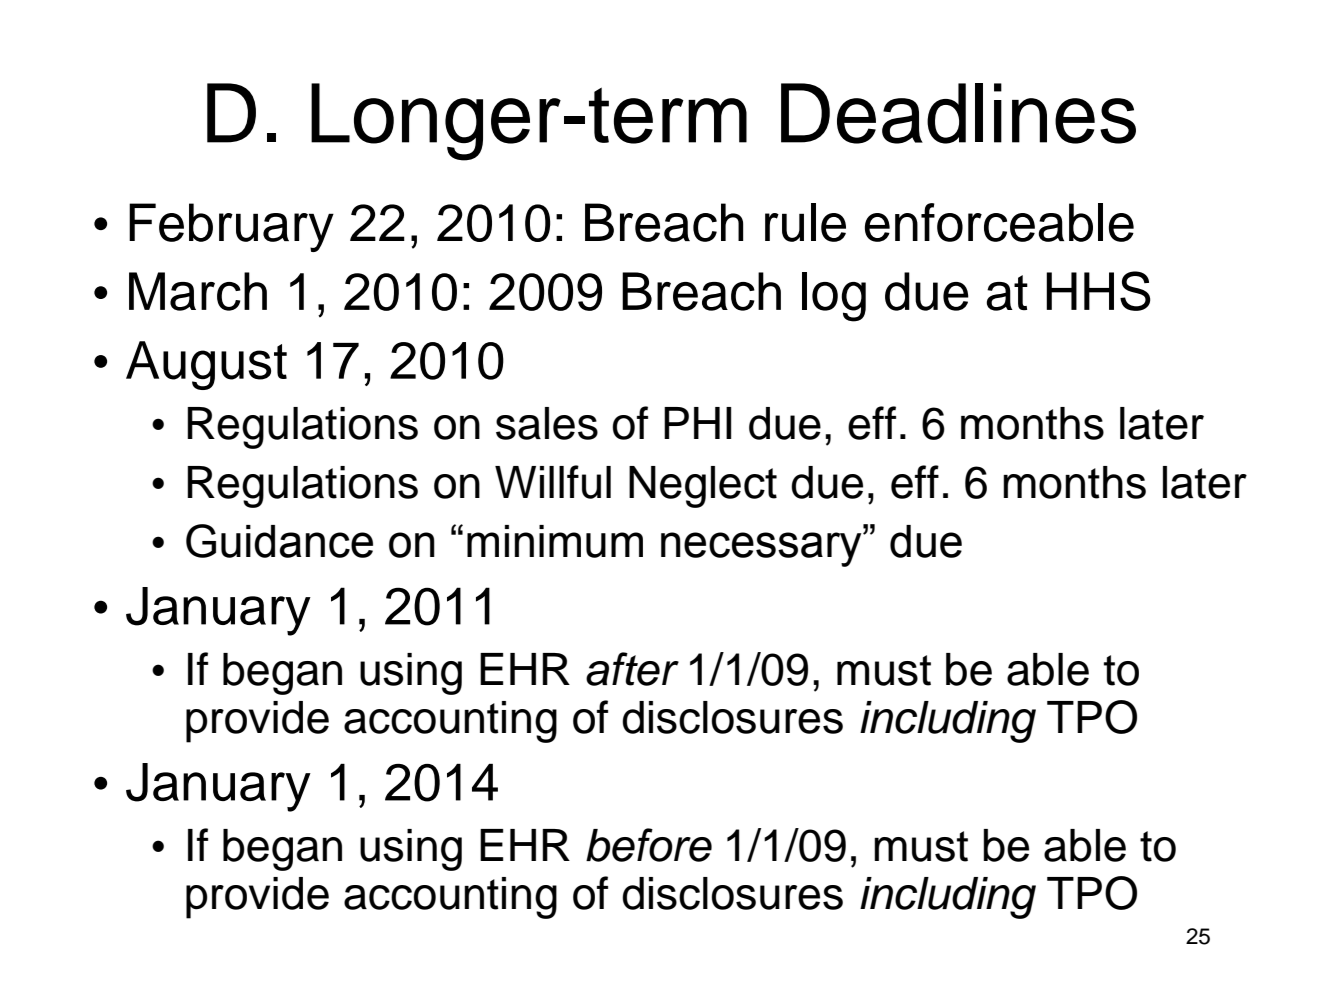  I want to click on Willful, so click(553, 482).
